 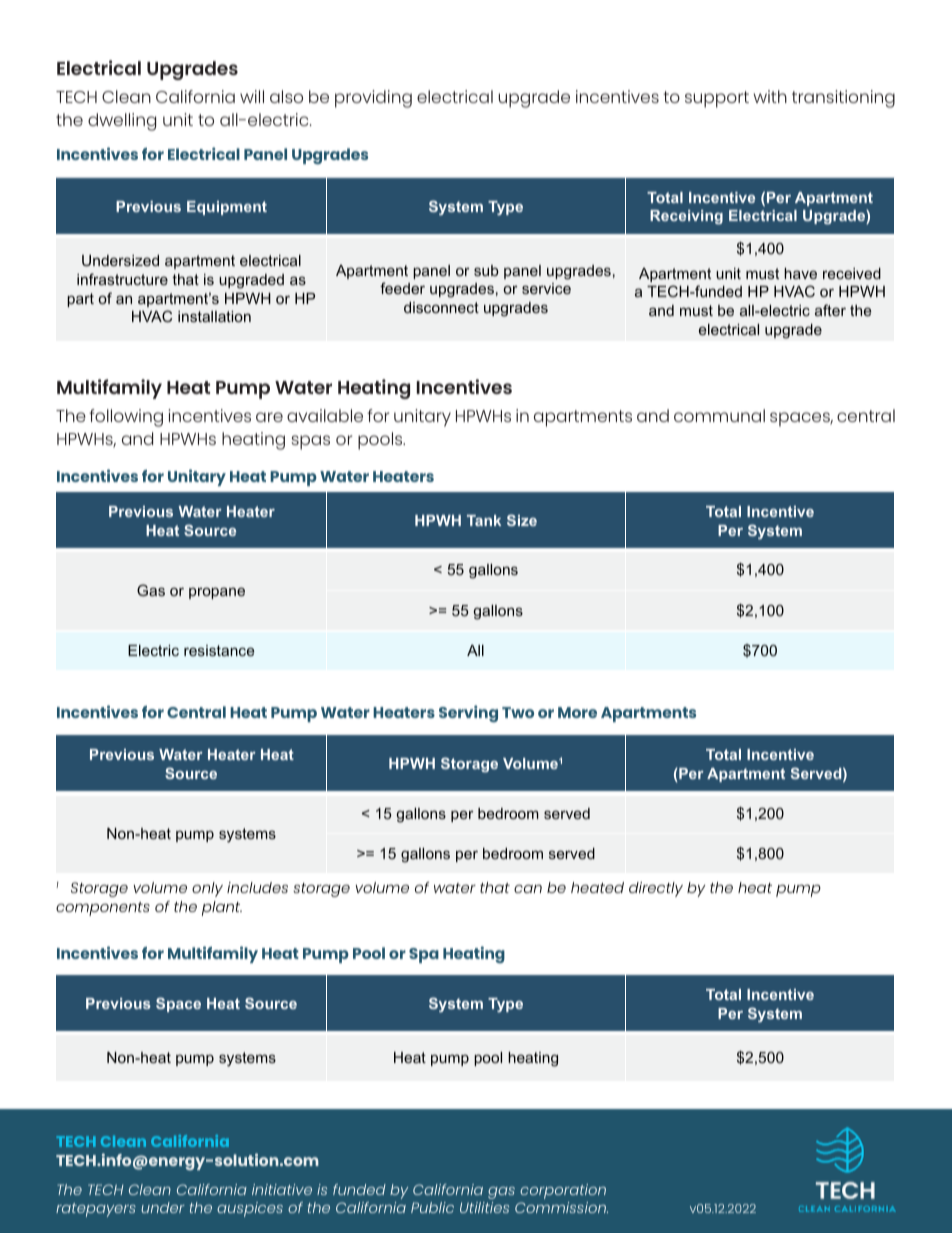 I want to click on Serving, so click(x=468, y=713).
